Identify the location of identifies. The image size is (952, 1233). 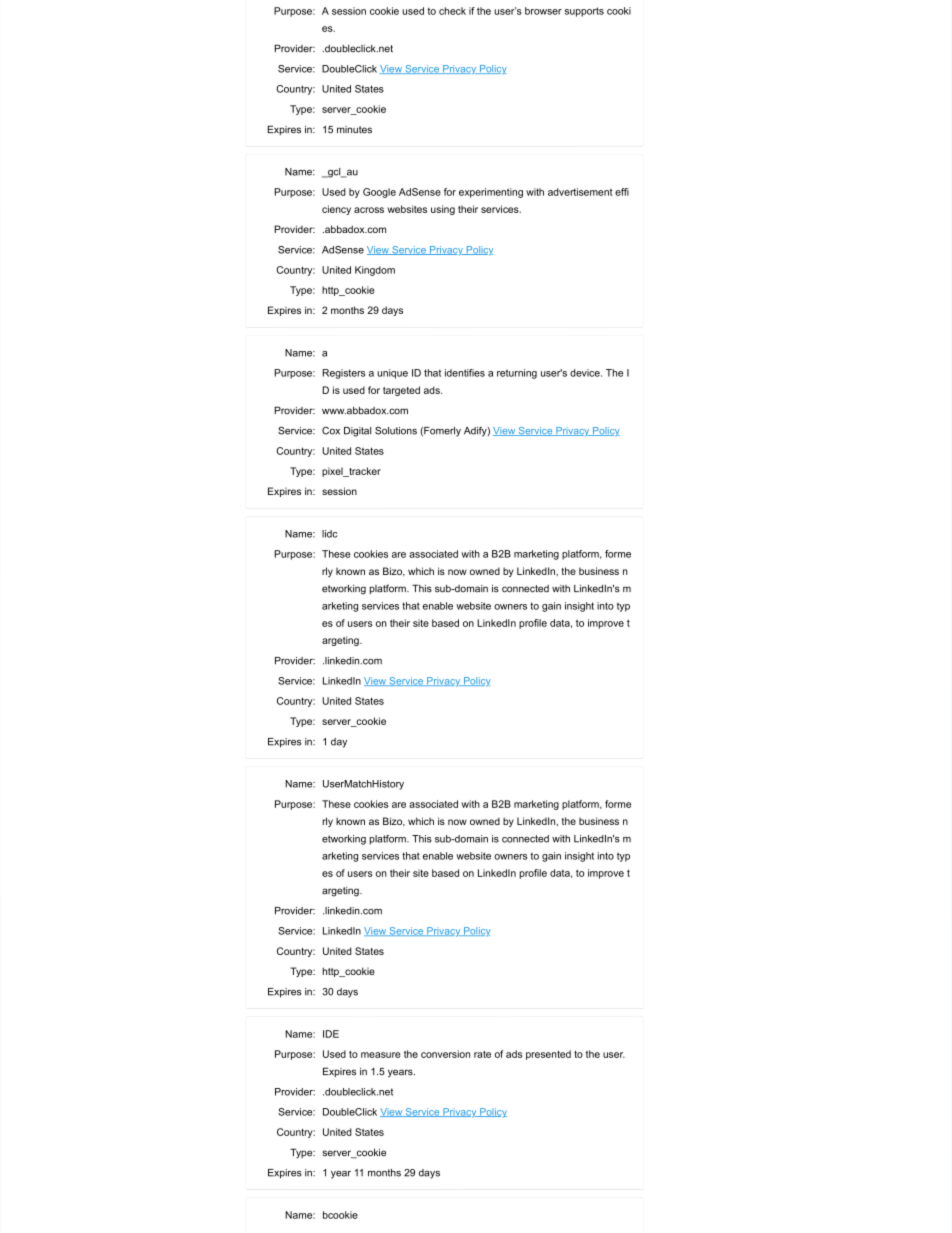
(465, 373).
